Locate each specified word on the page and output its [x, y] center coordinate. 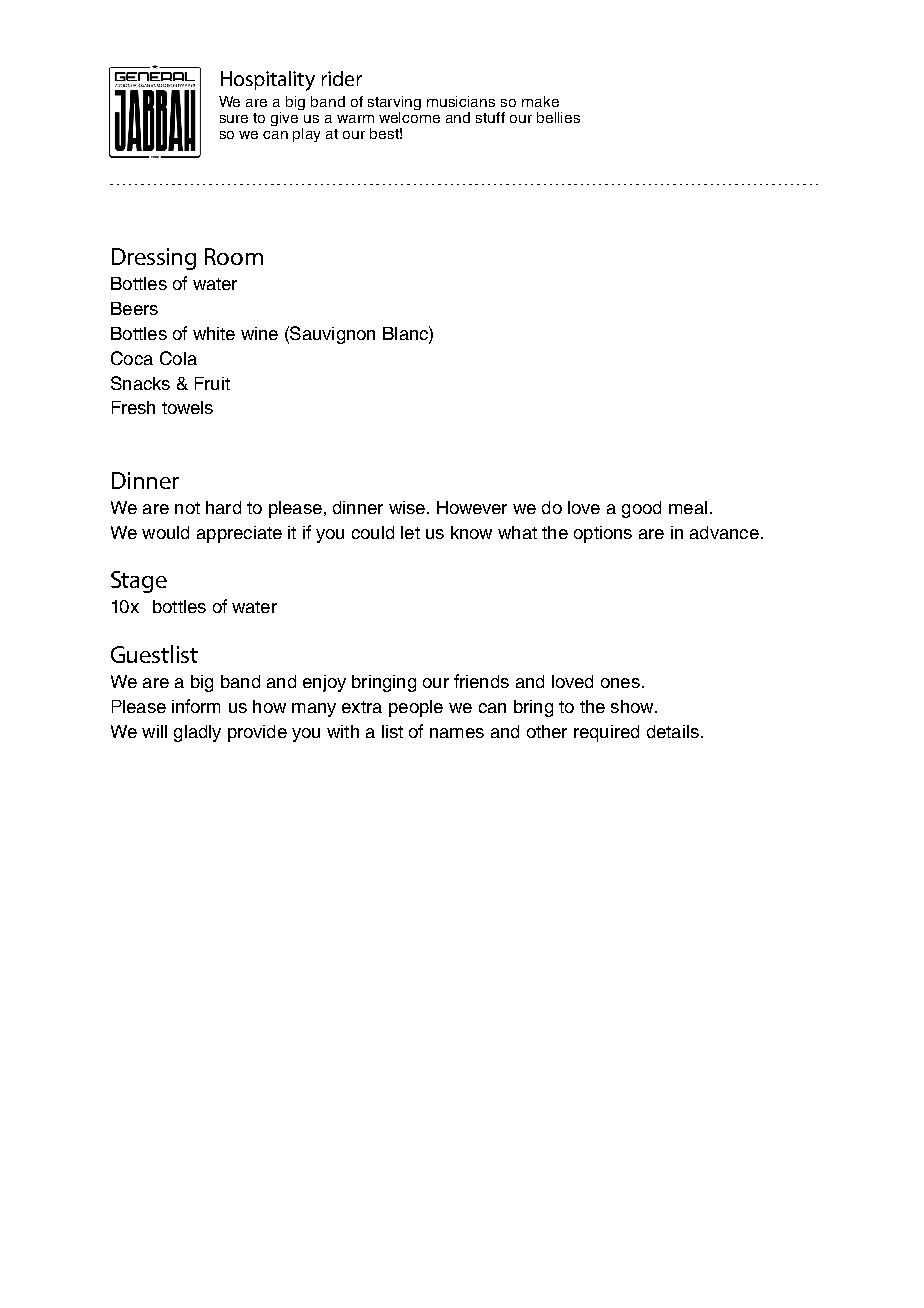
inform [196, 706]
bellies [558, 117]
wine [259, 333]
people [416, 708]
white [214, 333]
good [641, 509]
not [187, 508]
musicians [461, 101]
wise [407, 507]
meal [688, 507]
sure [234, 119]
